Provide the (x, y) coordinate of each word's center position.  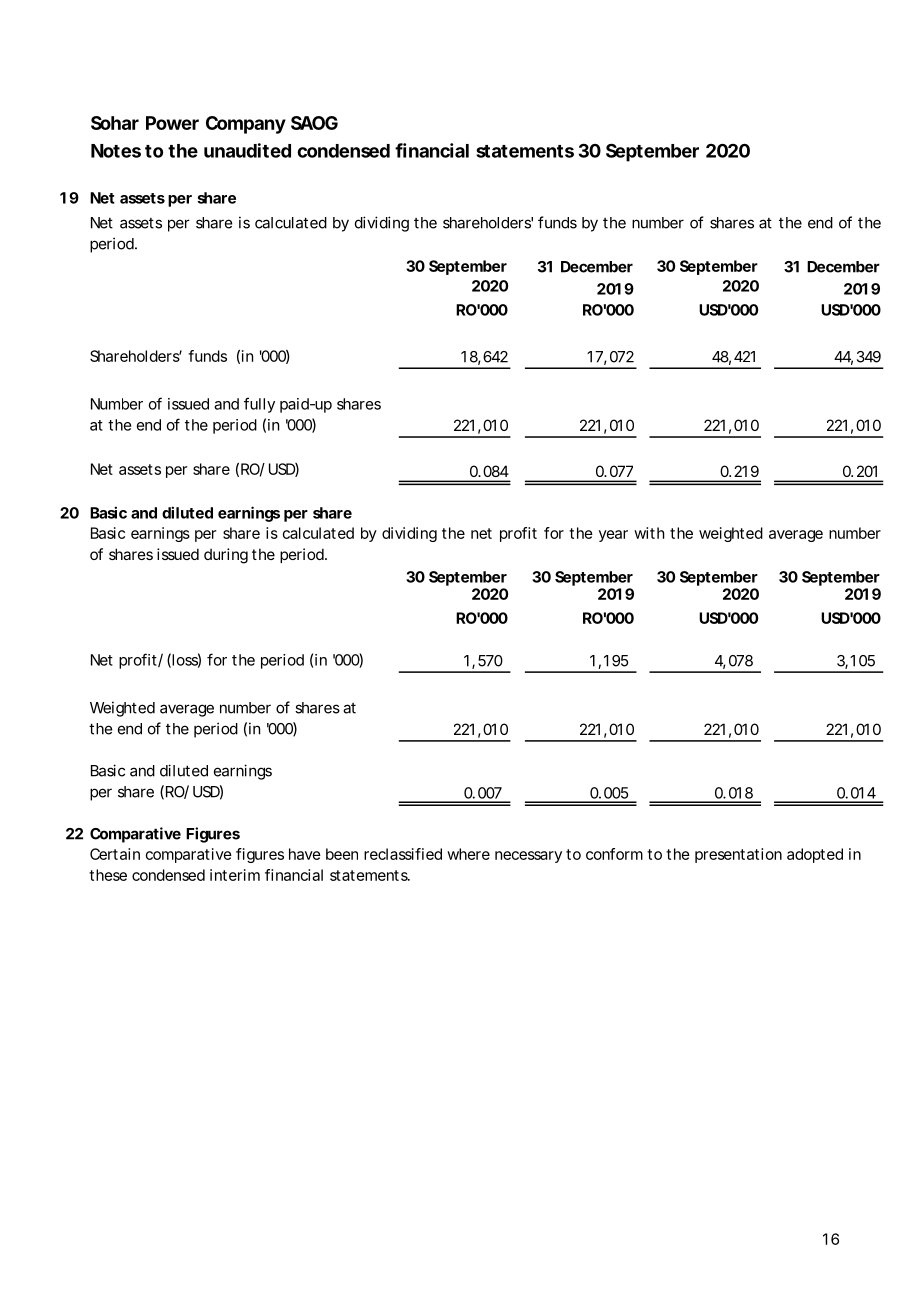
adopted (815, 855)
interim (235, 875)
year (613, 536)
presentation (738, 855)
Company (246, 125)
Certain (115, 854)
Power (172, 123)
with (649, 533)
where (468, 854)
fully (259, 405)
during (226, 556)
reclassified (403, 854)
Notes (116, 151)
